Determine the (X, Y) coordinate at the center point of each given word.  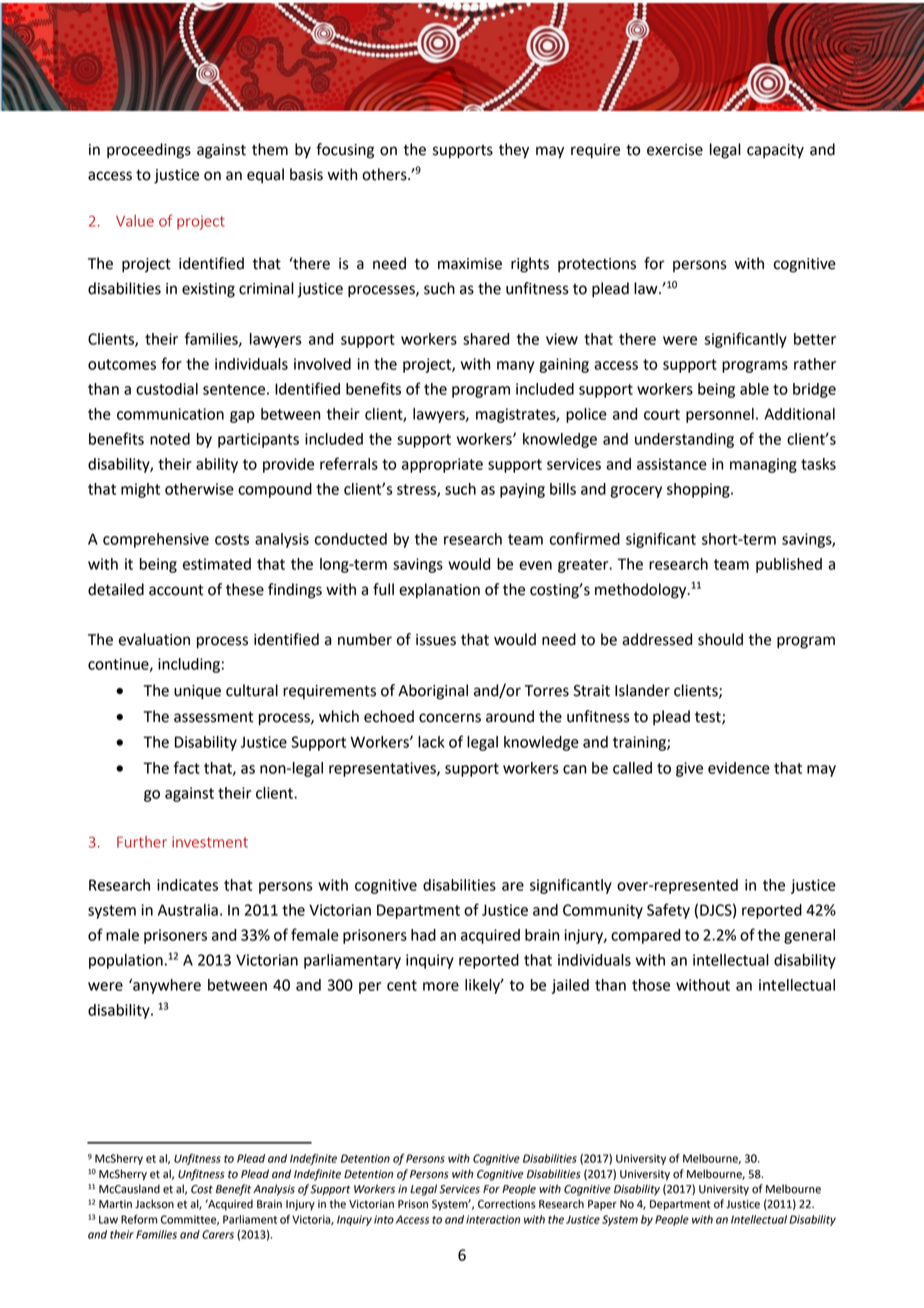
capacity (775, 151)
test (709, 718)
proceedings (149, 151)
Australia (188, 910)
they (514, 151)
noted (170, 439)
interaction (493, 1219)
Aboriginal (433, 692)
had (423, 935)
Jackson (154, 1204)
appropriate (442, 465)
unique (197, 692)
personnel (720, 415)
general (809, 936)
